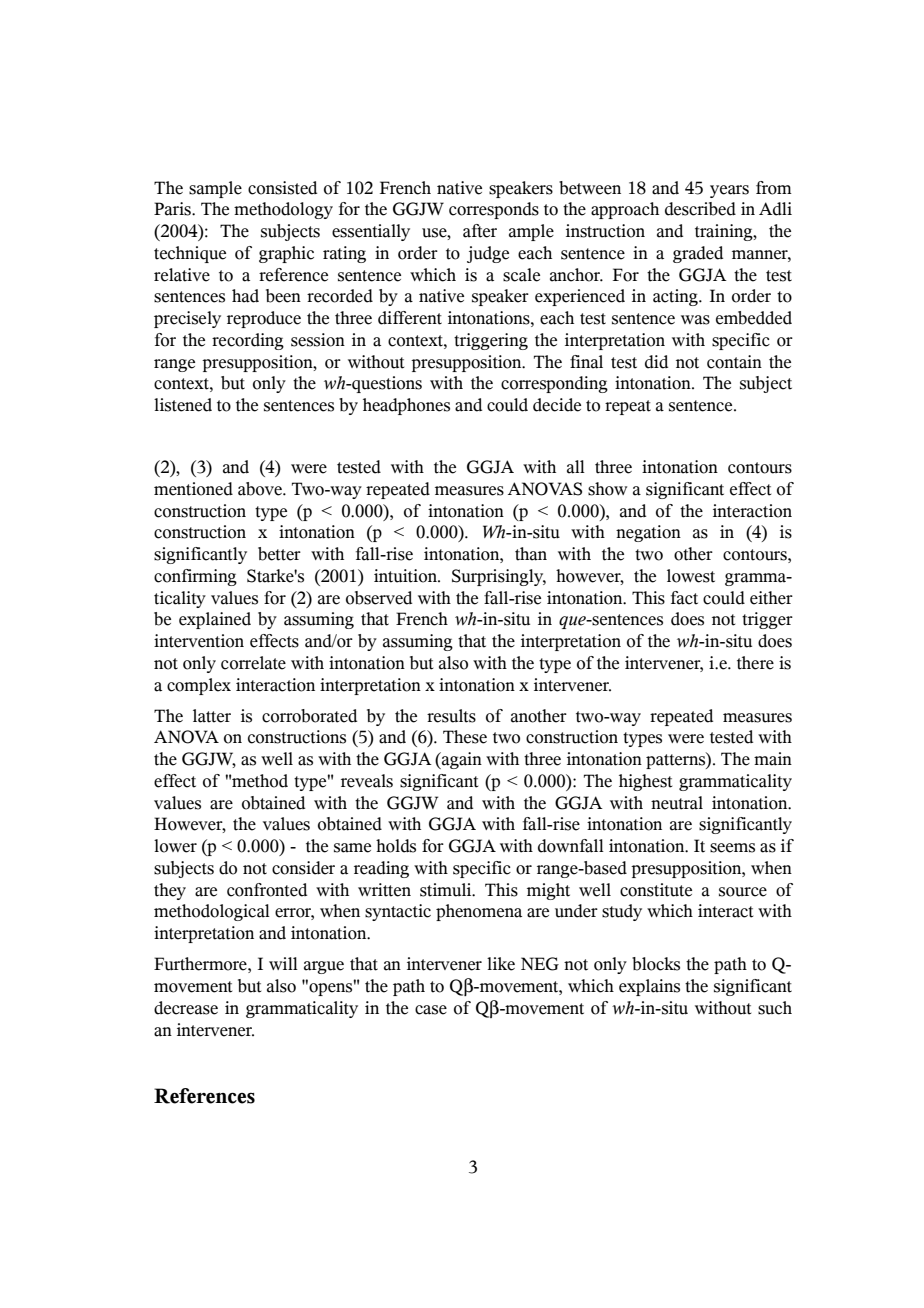 The height and width of the page is (1308, 924). What do you see at coordinates (283, 963) in the page?
I see `will` at bounding box center [283, 963].
